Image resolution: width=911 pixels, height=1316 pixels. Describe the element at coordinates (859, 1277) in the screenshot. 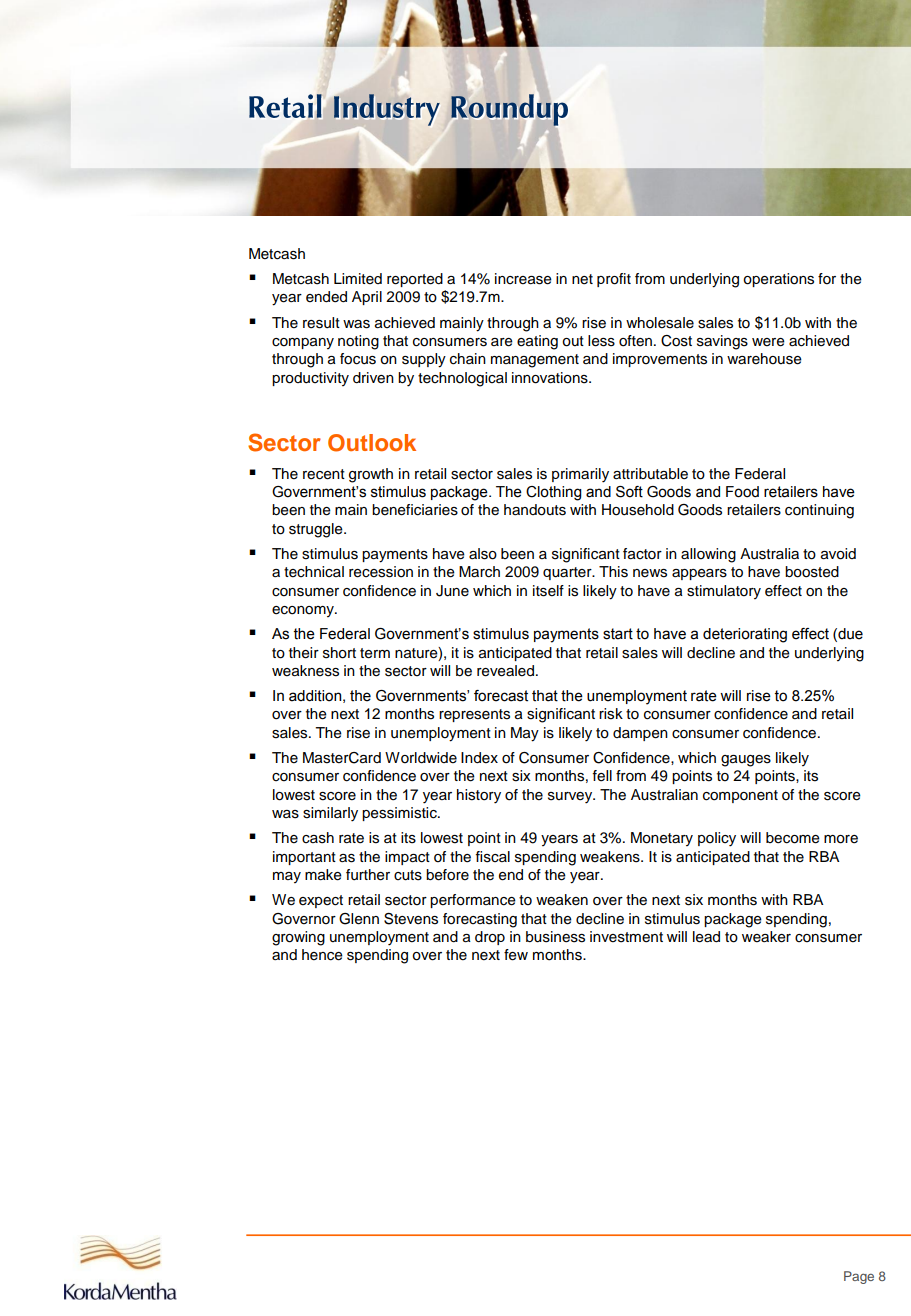

I see `Page` at that location.
